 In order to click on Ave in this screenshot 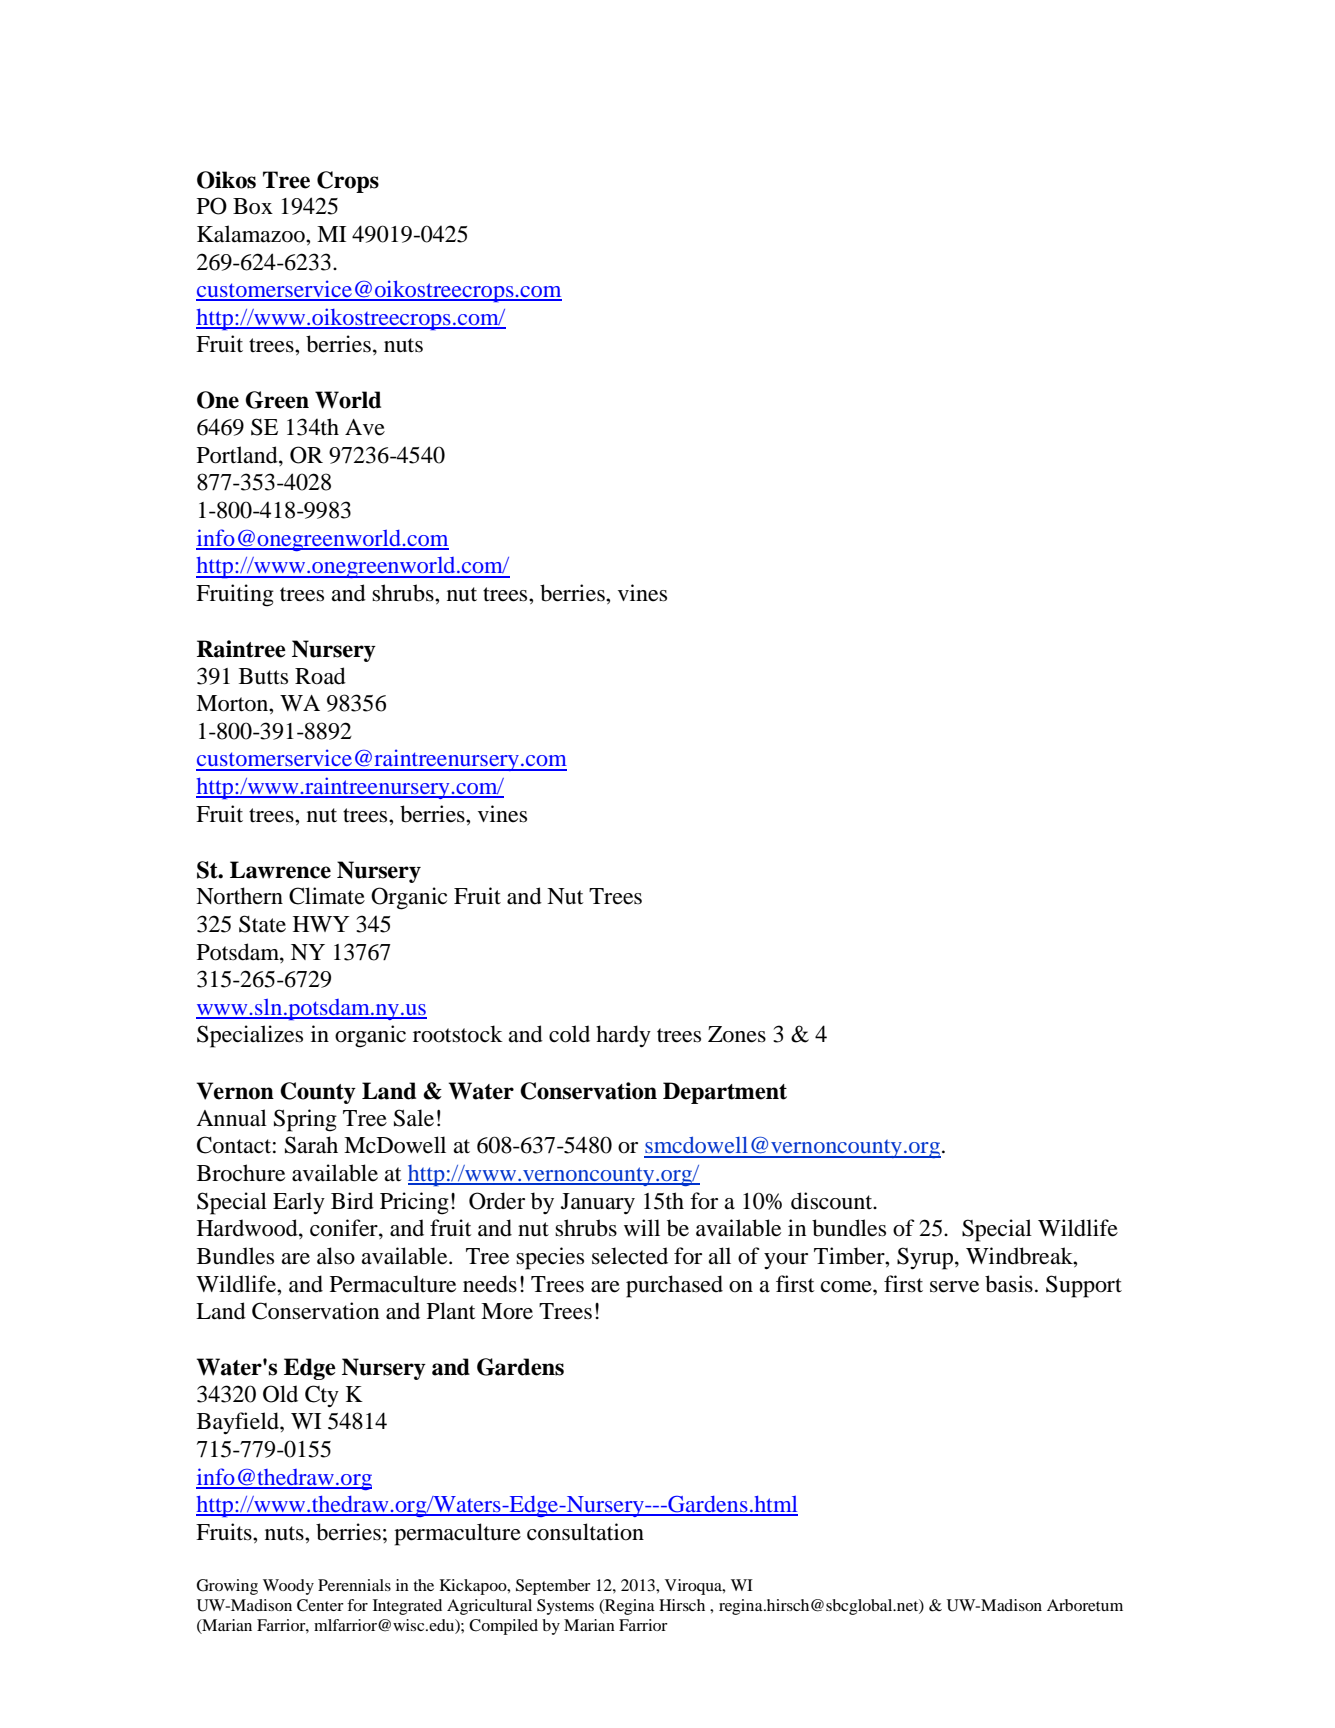, I will do `click(365, 427)`.
